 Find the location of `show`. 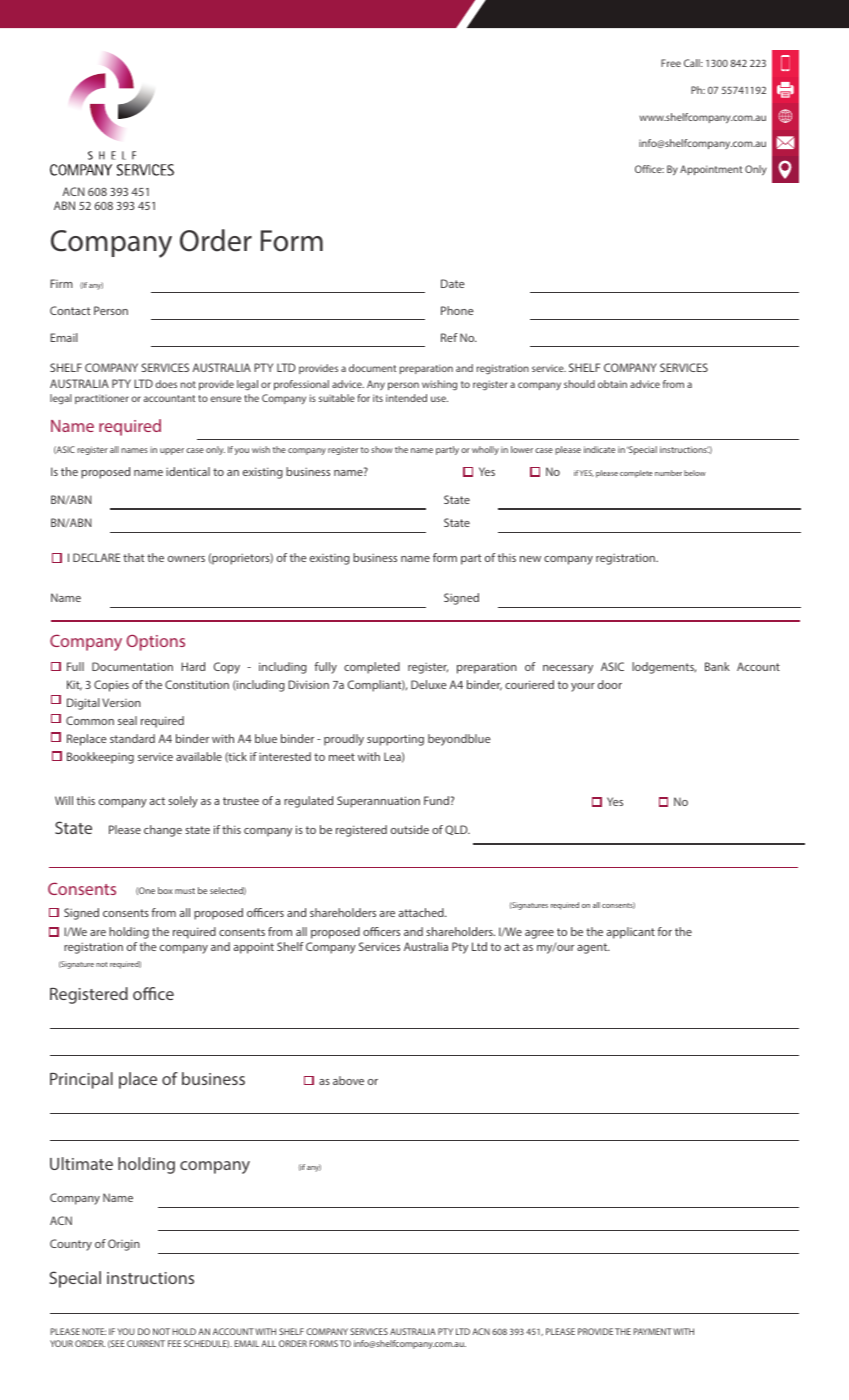

show is located at coordinates (382, 449).
